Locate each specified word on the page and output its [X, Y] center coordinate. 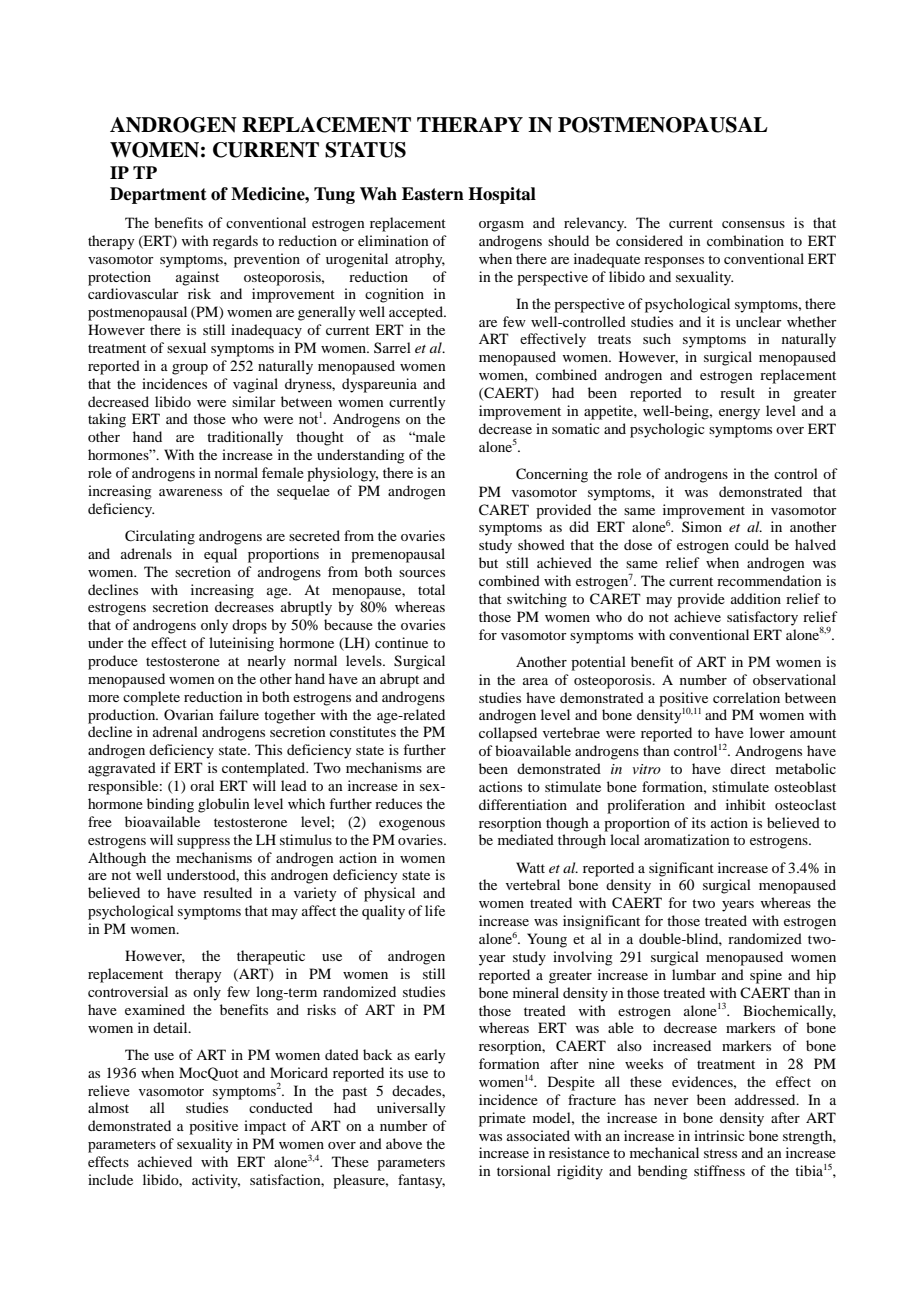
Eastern [433, 194]
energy [739, 414]
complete [151, 698]
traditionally [245, 438]
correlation [746, 697]
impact [265, 1127]
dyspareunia [379, 385]
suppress [203, 843]
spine [766, 976]
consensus [753, 224]
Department [158, 195]
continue [401, 642]
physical [389, 894]
